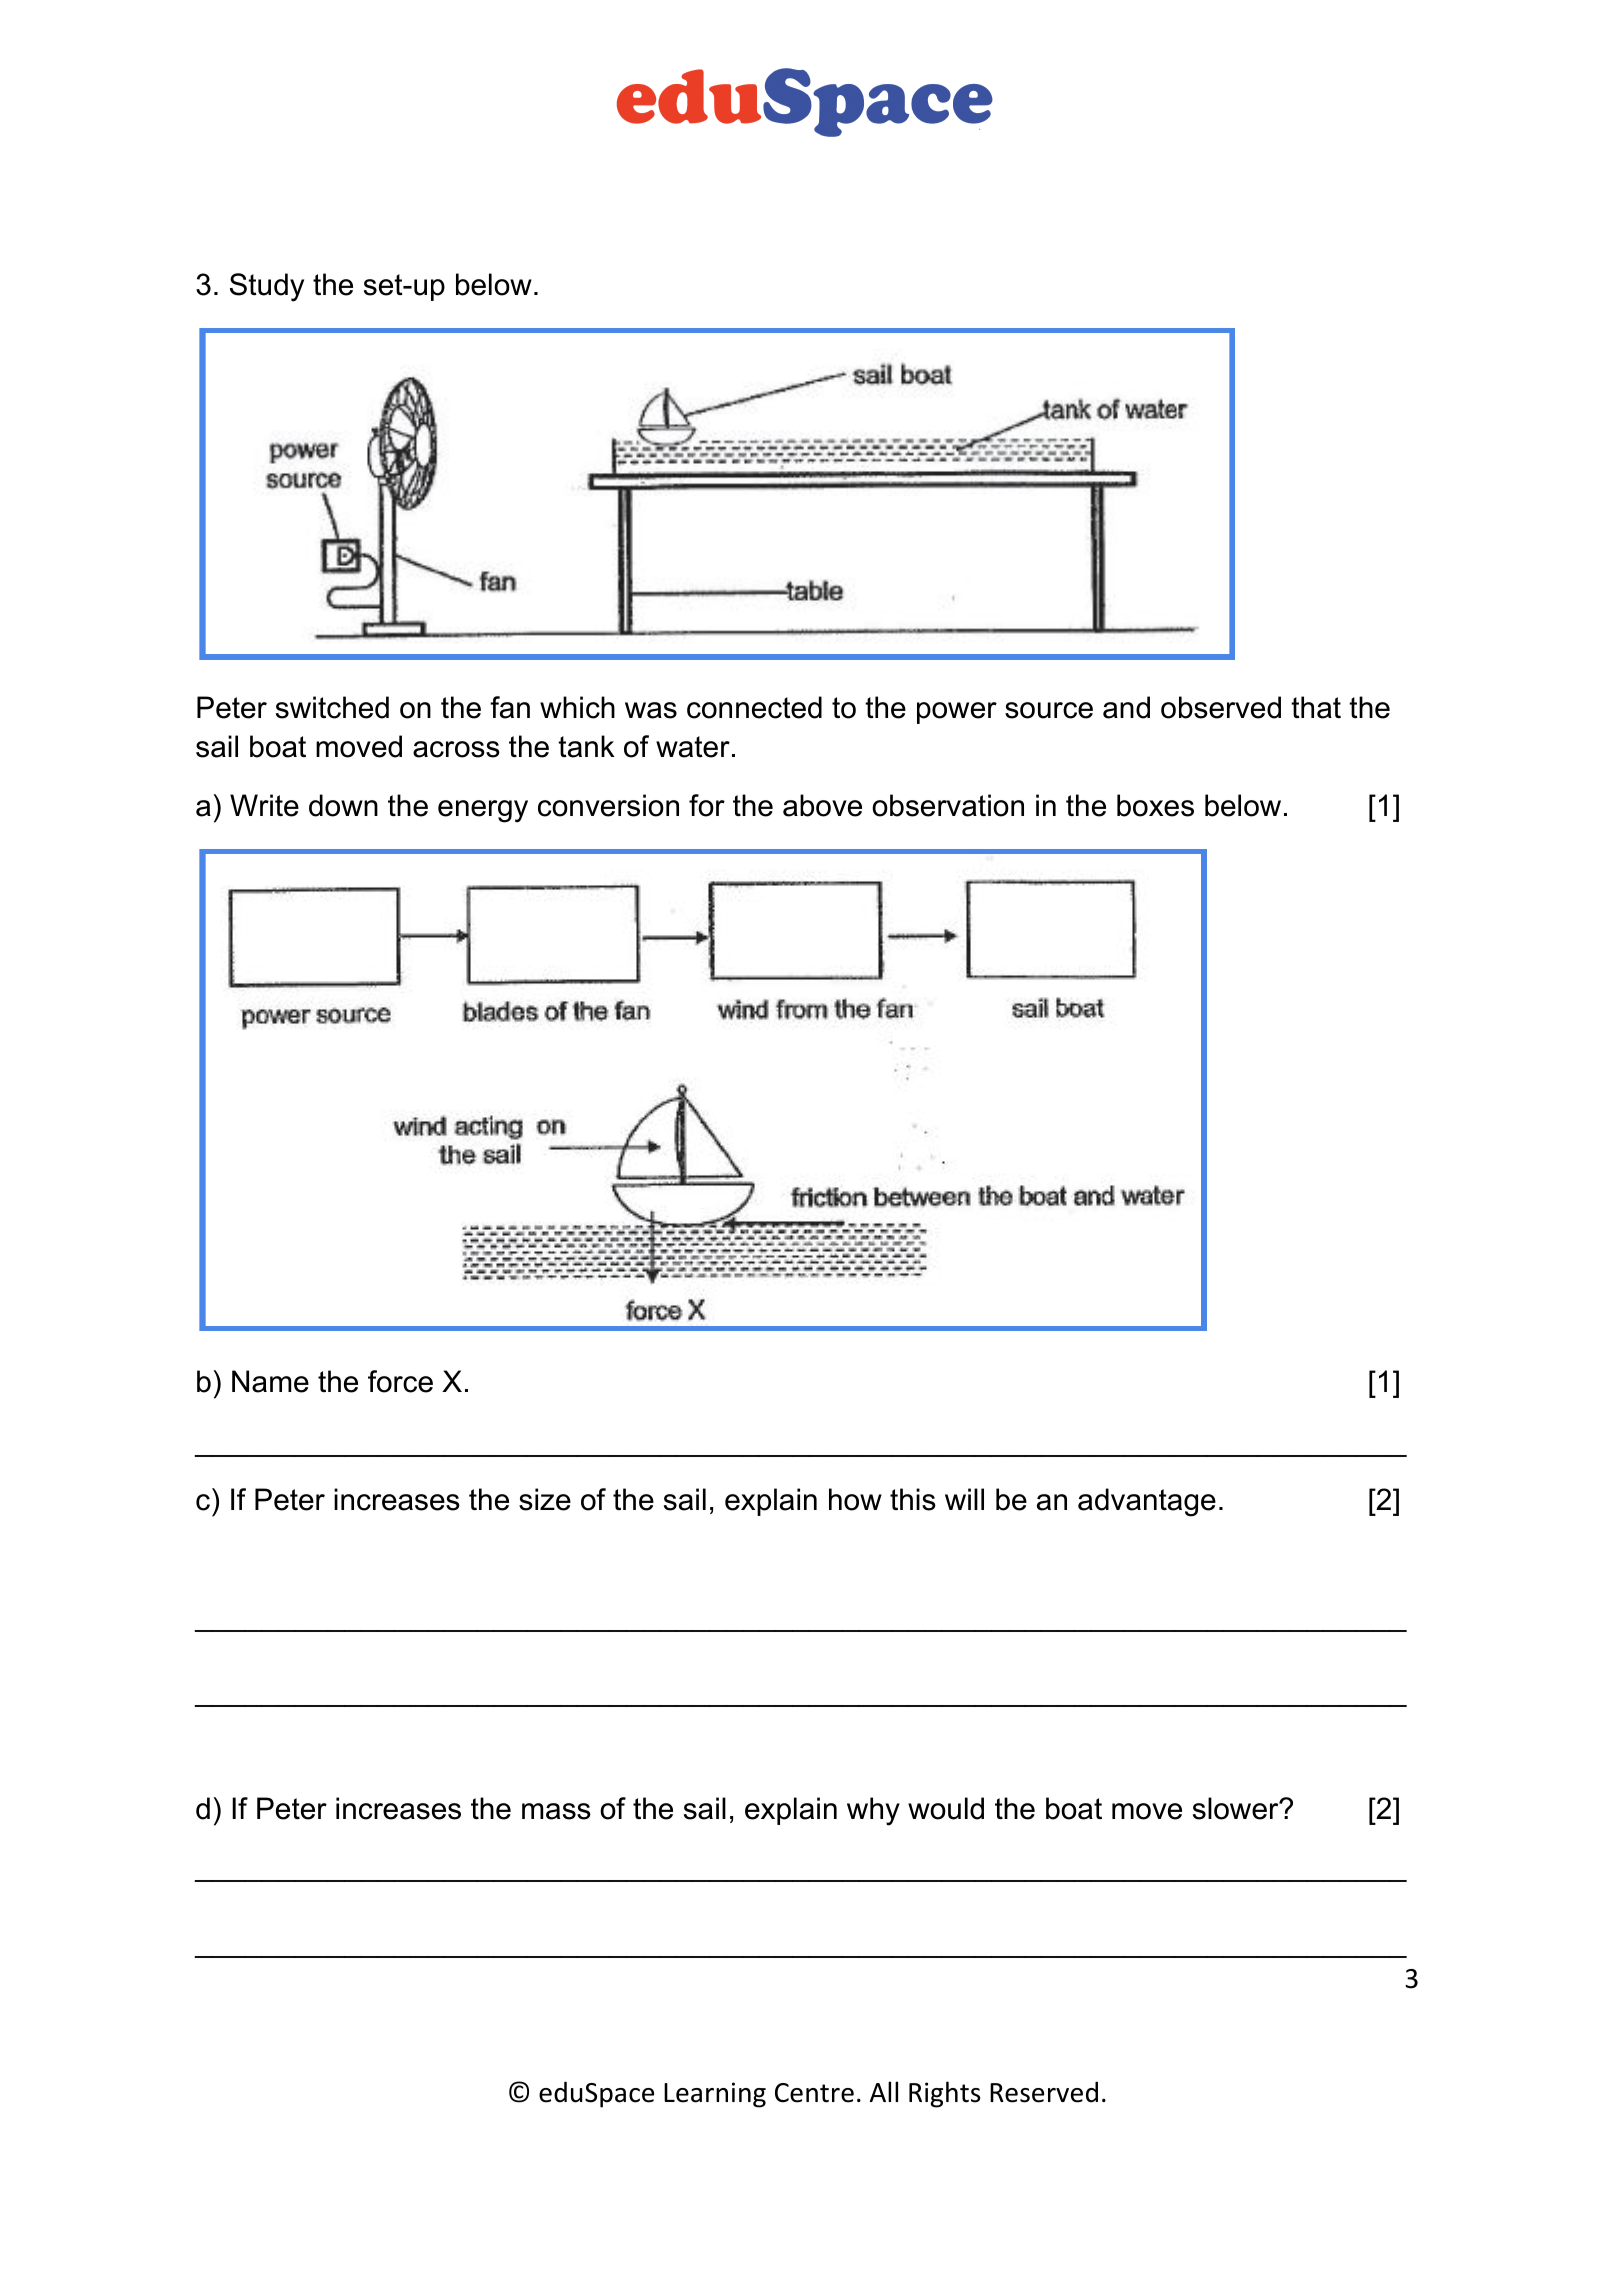 This screenshot has width=1616, height=2286. Describe the element at coordinates (343, 805) in the screenshot. I see `down` at that location.
